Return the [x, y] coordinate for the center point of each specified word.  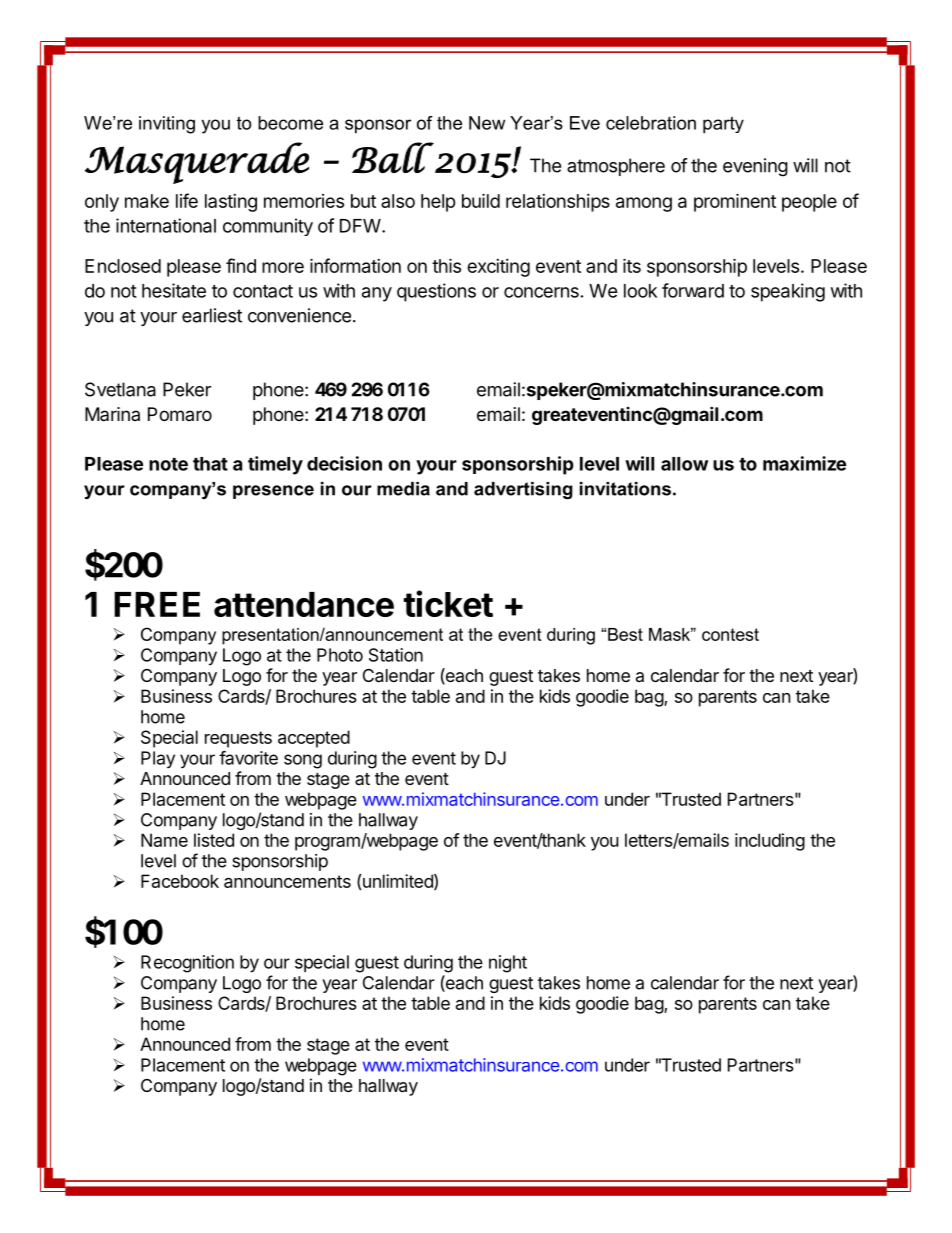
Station [396, 655]
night [508, 964]
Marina [112, 414]
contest [730, 634]
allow [684, 464]
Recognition [187, 964]
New [487, 123]
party [723, 125]
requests [238, 739]
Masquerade [197, 163]
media [403, 489]
